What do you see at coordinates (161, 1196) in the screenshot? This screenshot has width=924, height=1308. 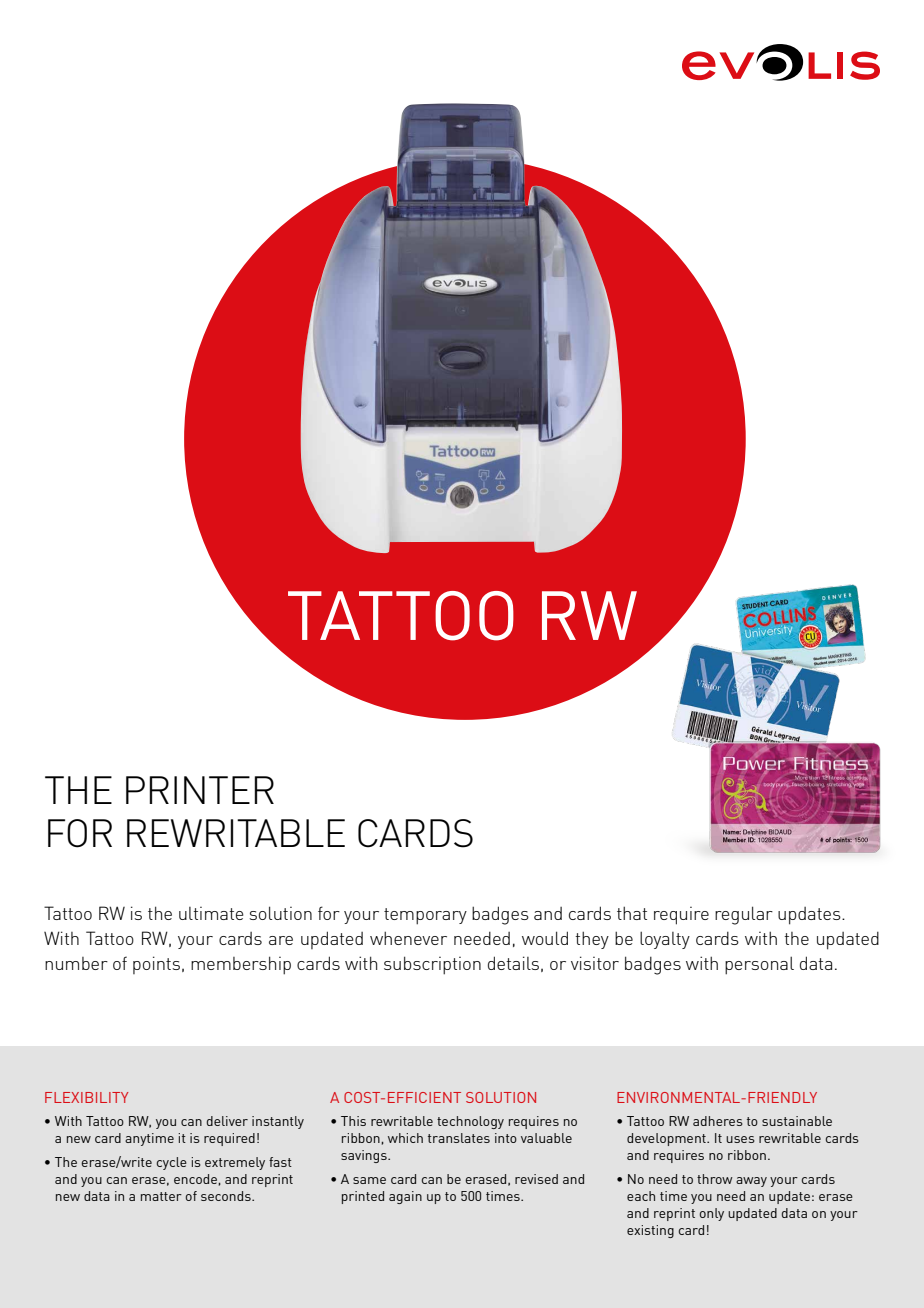 I see `matter` at bounding box center [161, 1196].
